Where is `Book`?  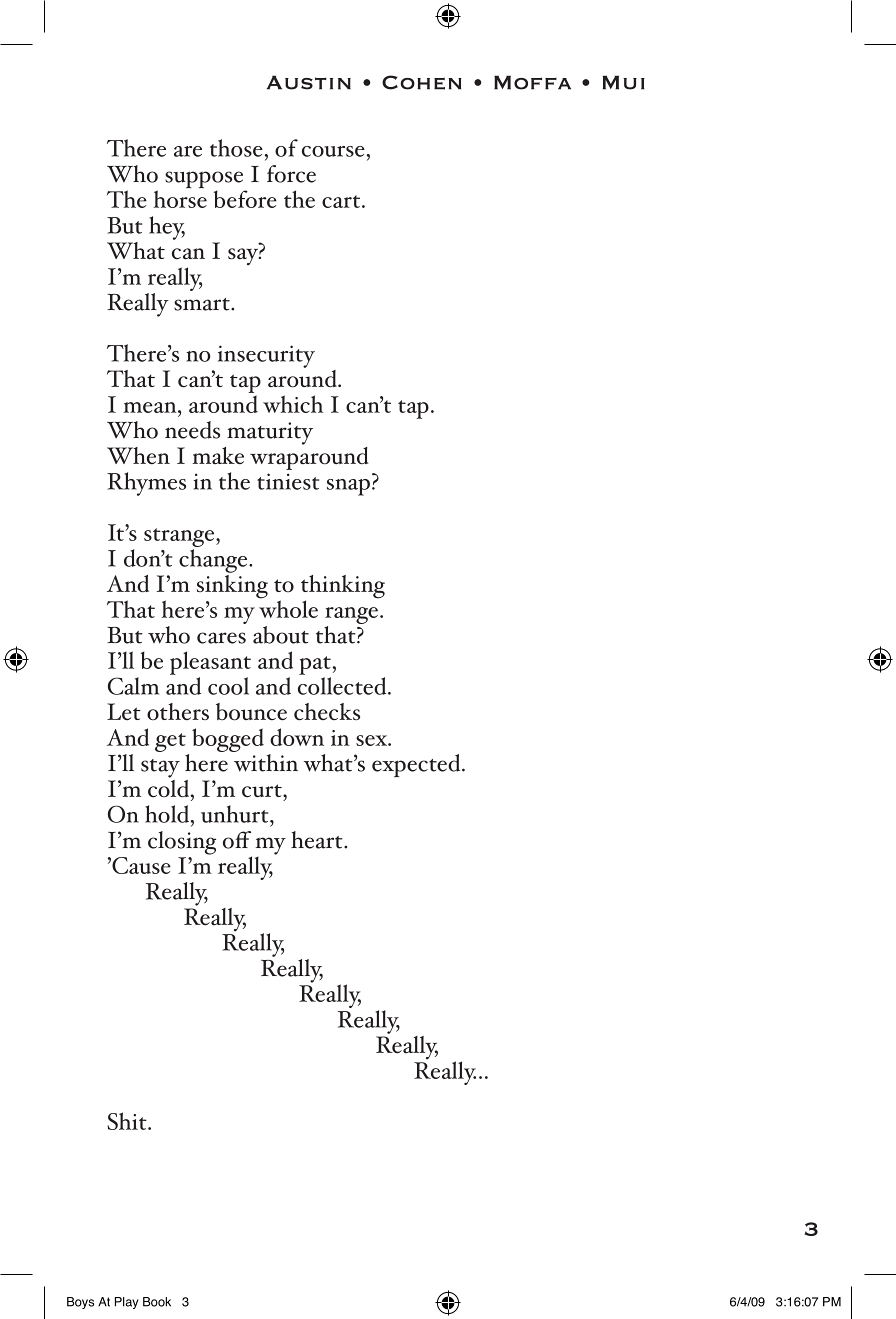
Book is located at coordinates (157, 1302).
